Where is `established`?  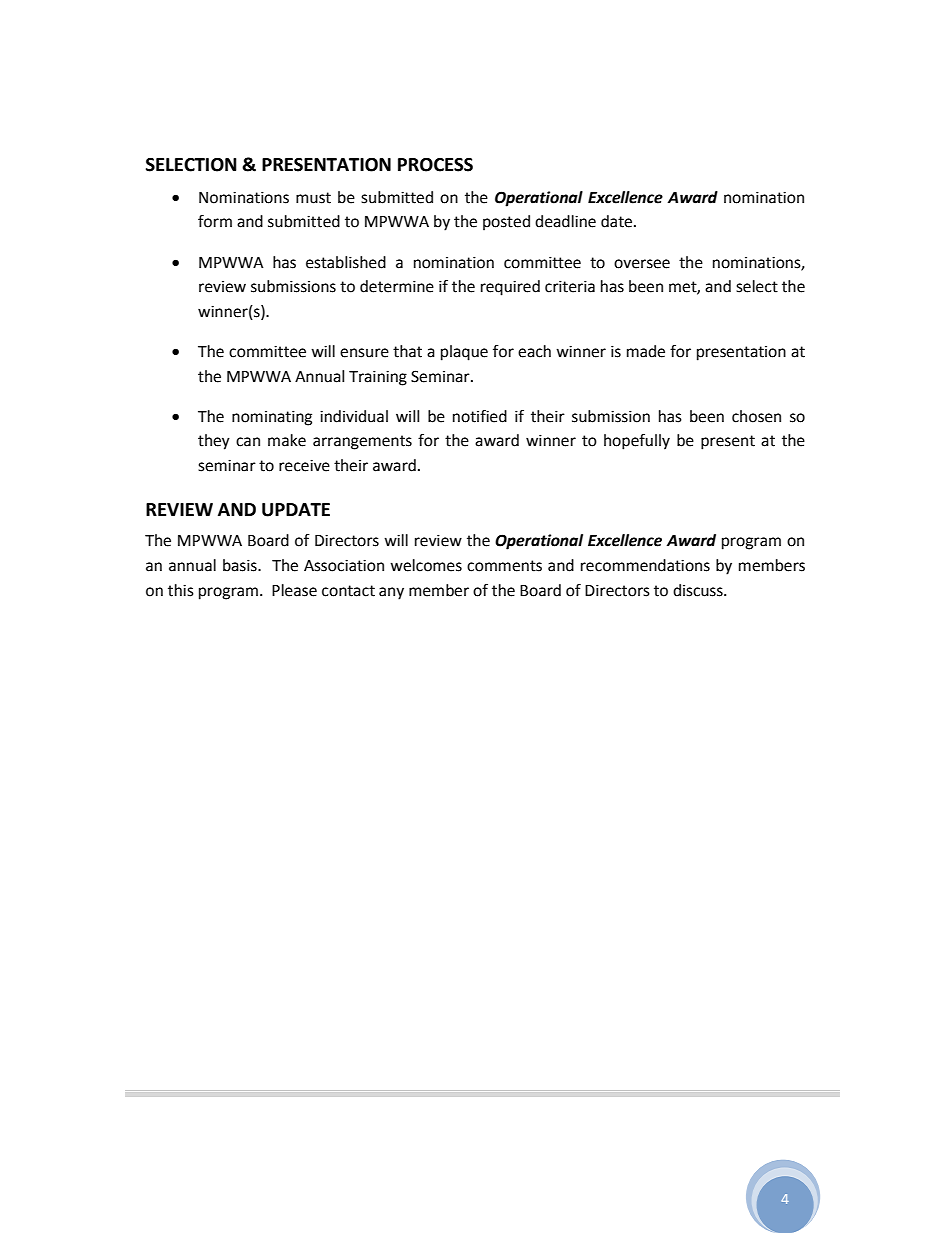
established is located at coordinates (346, 262).
